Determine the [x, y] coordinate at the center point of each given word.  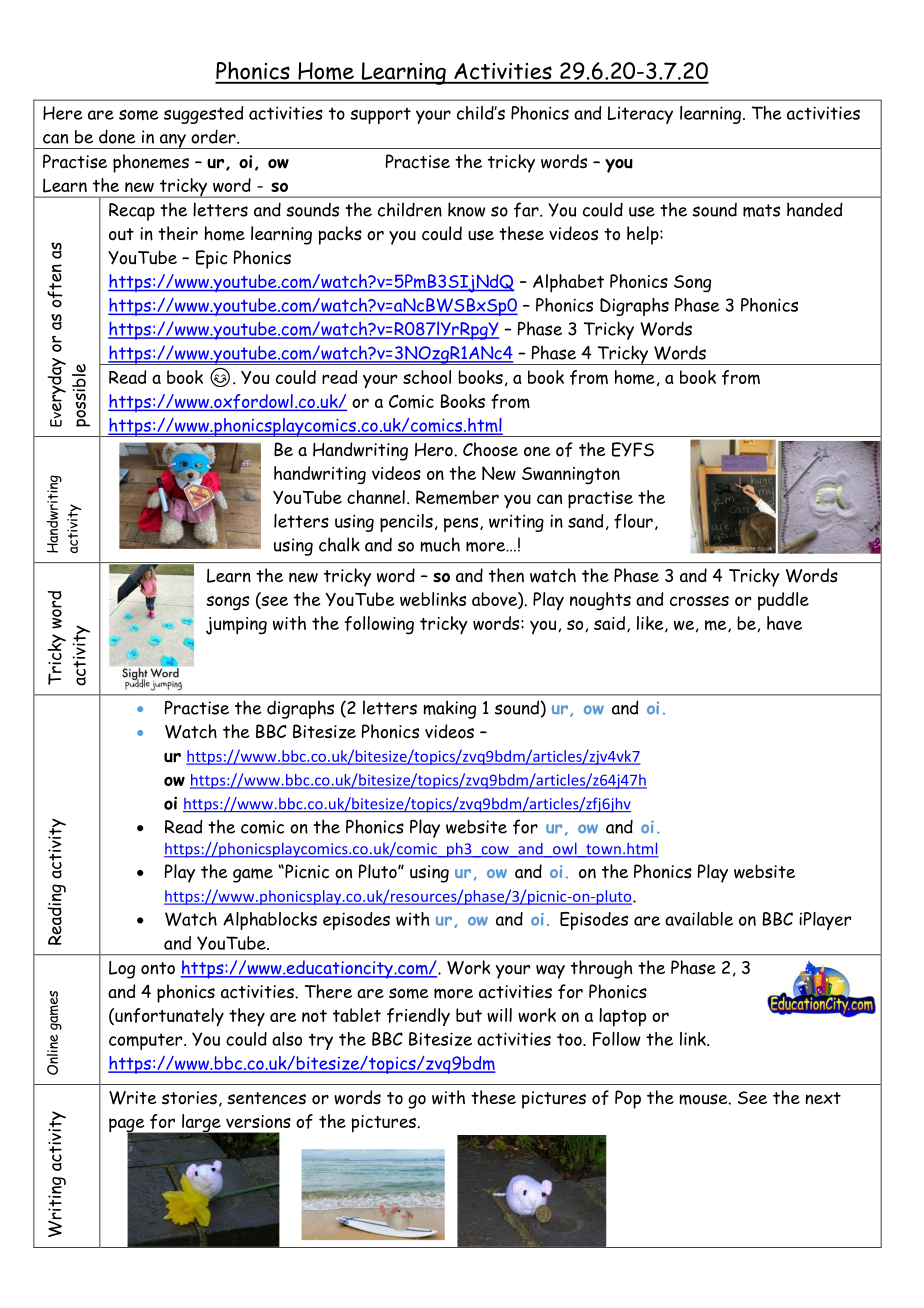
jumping [236, 626]
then [506, 575]
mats [761, 210]
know [466, 209]
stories [189, 1098]
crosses [699, 601]
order [214, 136]
